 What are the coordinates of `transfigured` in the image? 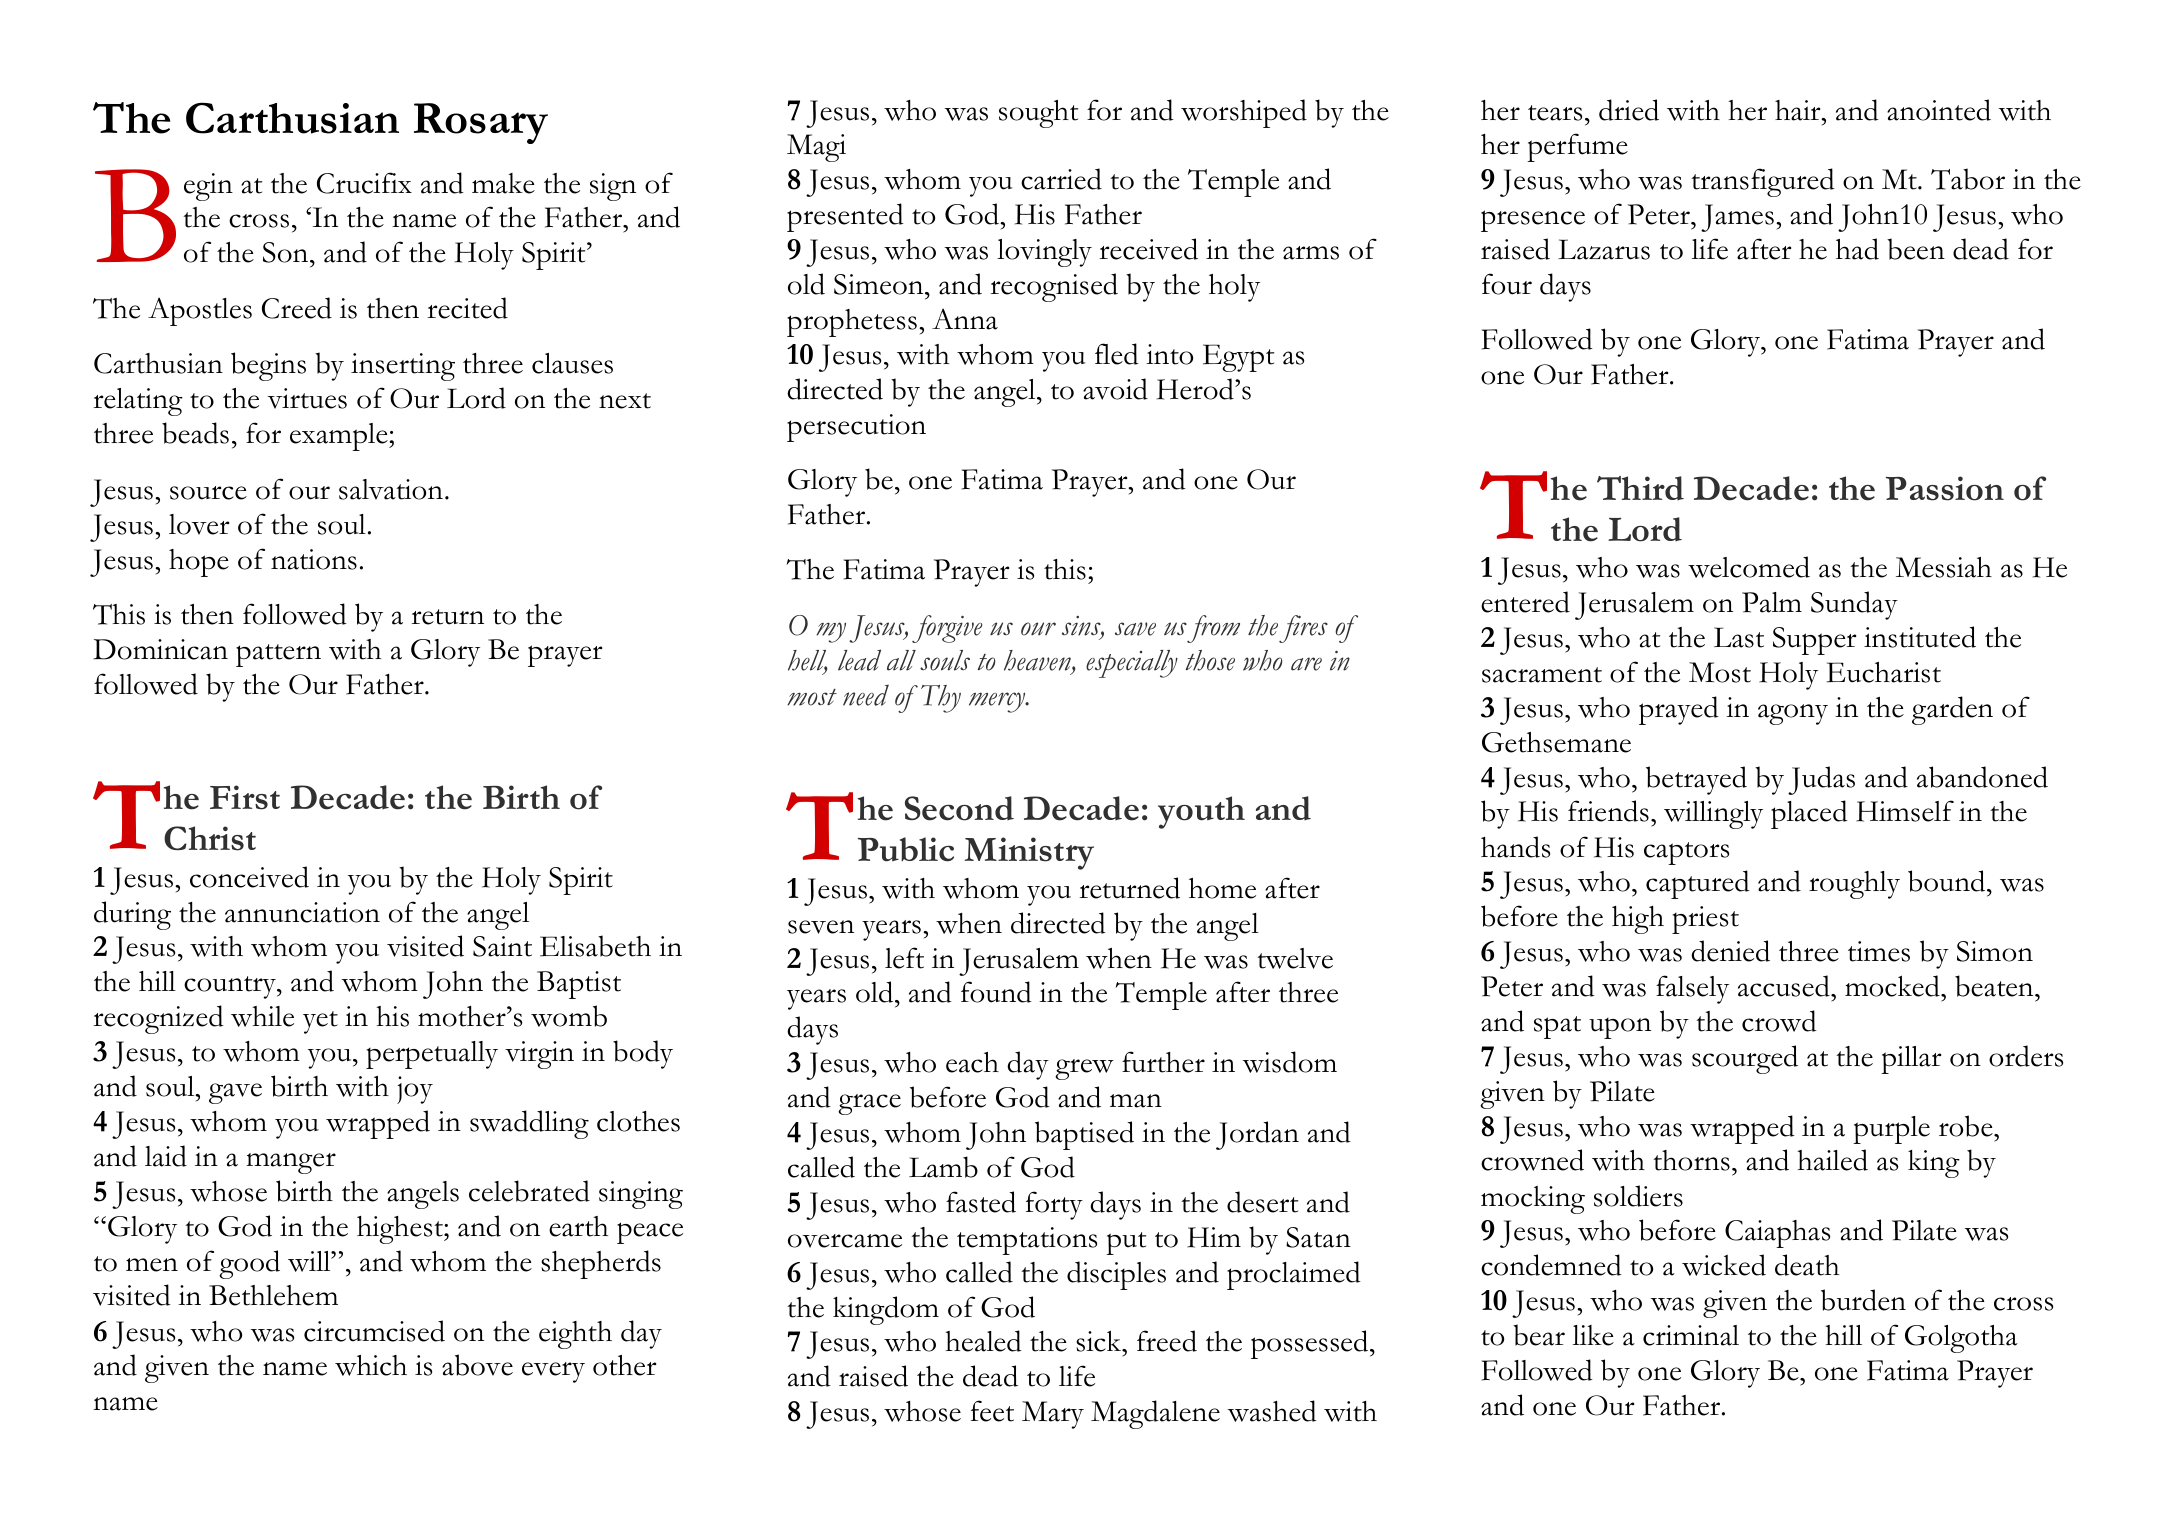 It's located at (1763, 182).
